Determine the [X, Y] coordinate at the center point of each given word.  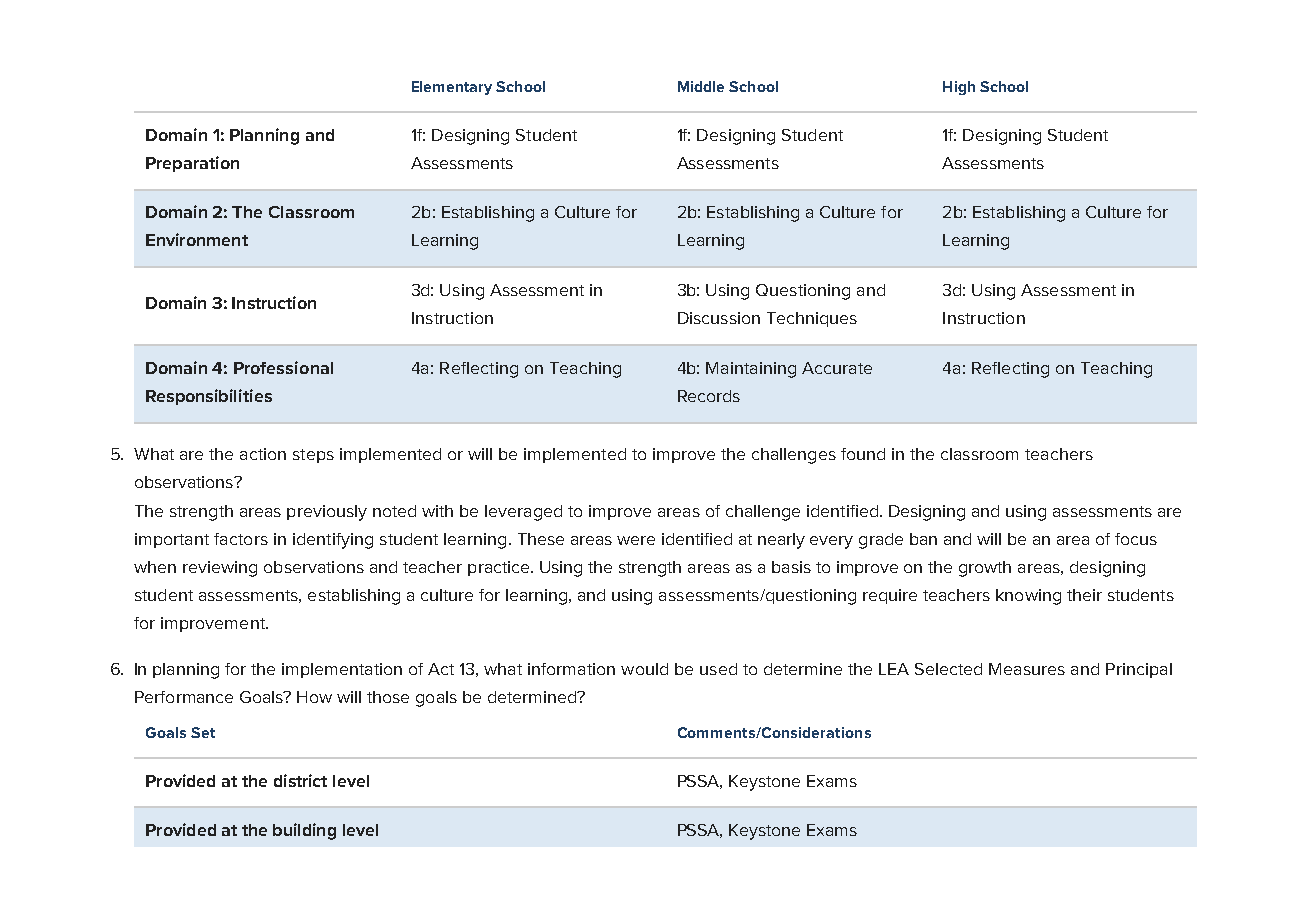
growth [985, 569]
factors [241, 539]
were [636, 540]
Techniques [812, 319]
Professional [283, 367]
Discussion [719, 318]
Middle [701, 86]
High [959, 88]
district [300, 780]
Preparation [192, 164]
